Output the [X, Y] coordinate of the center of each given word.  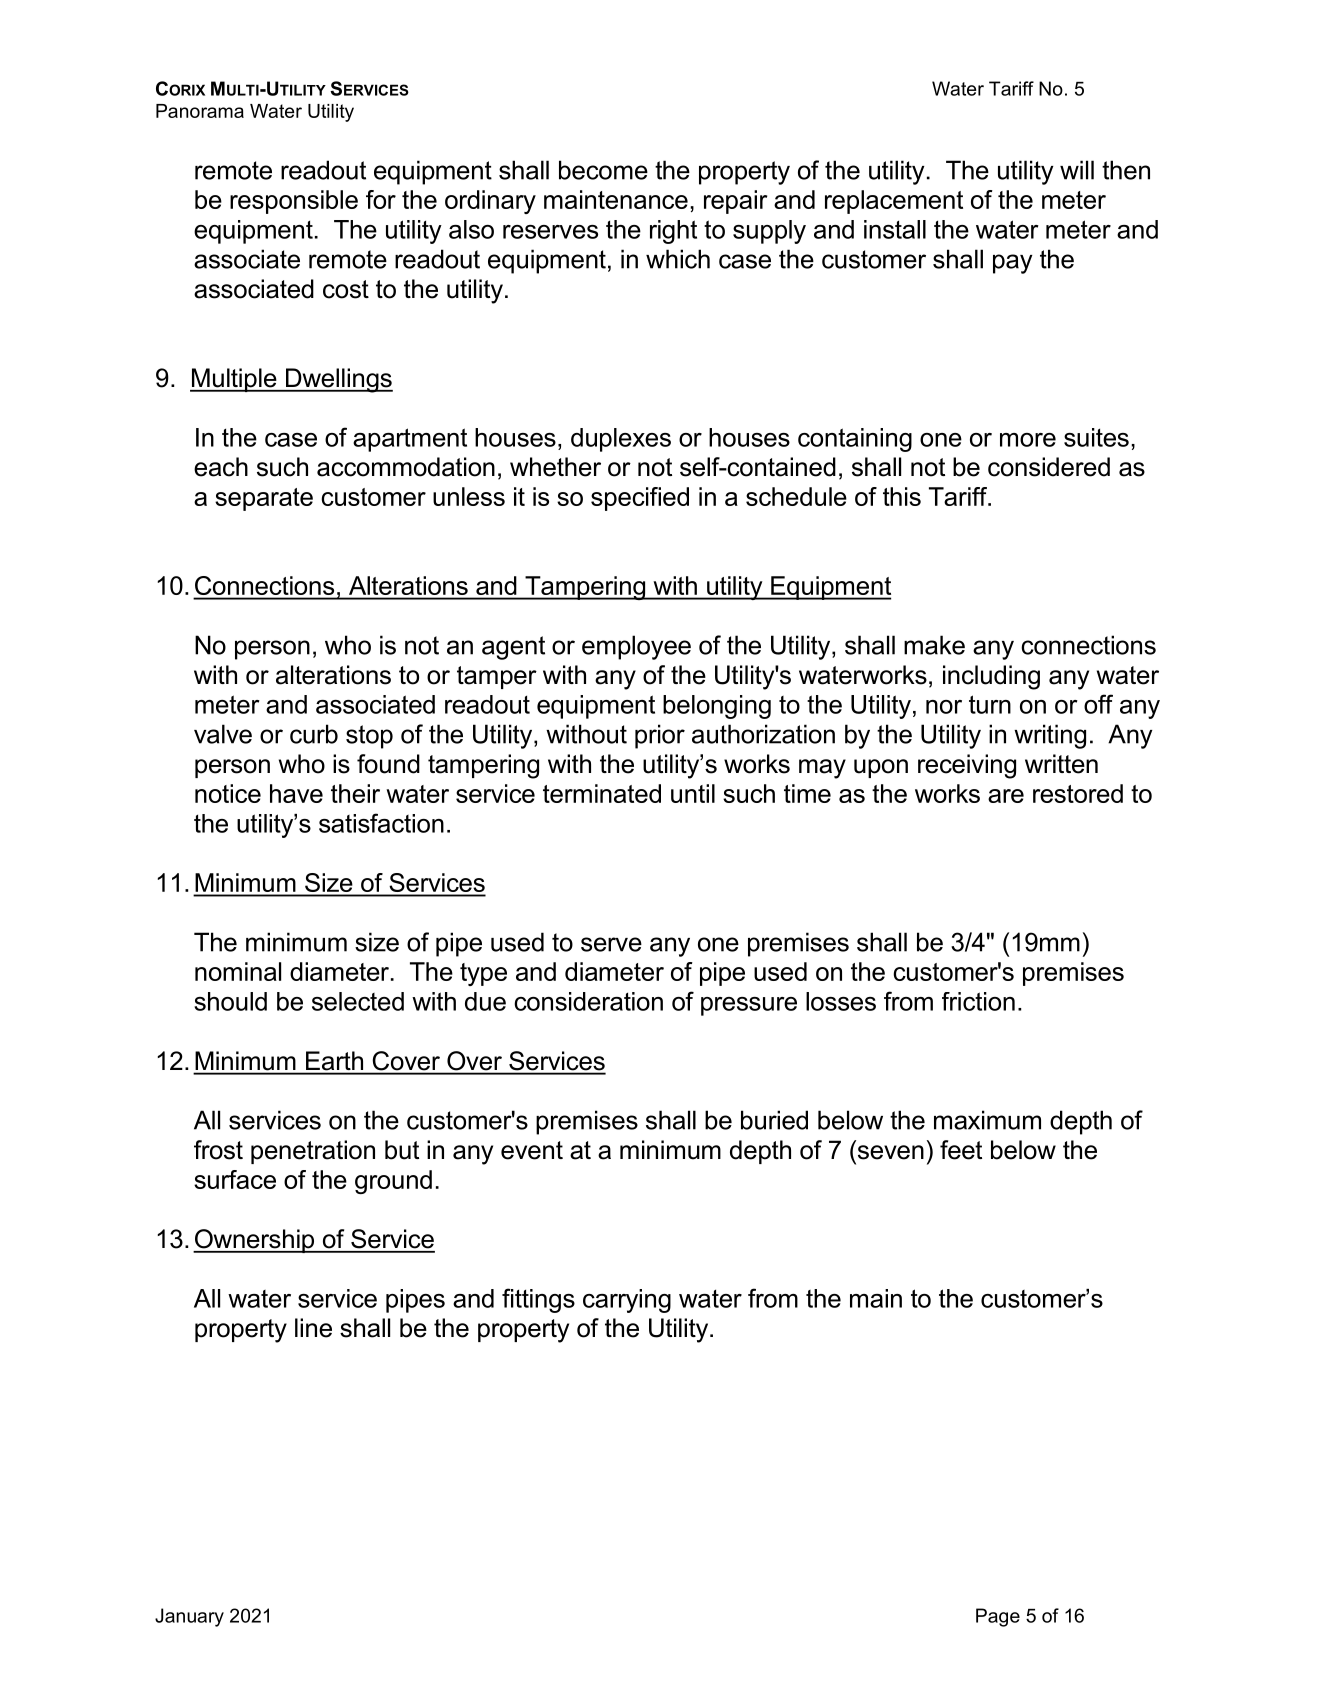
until [693, 793]
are [1006, 796]
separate [264, 499]
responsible [294, 202]
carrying [627, 1301]
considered [1049, 467]
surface [235, 1179]
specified [640, 499]
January [189, 1617]
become [603, 170]
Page [998, 1617]
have [296, 793]
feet [961, 1150]
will [1077, 170]
